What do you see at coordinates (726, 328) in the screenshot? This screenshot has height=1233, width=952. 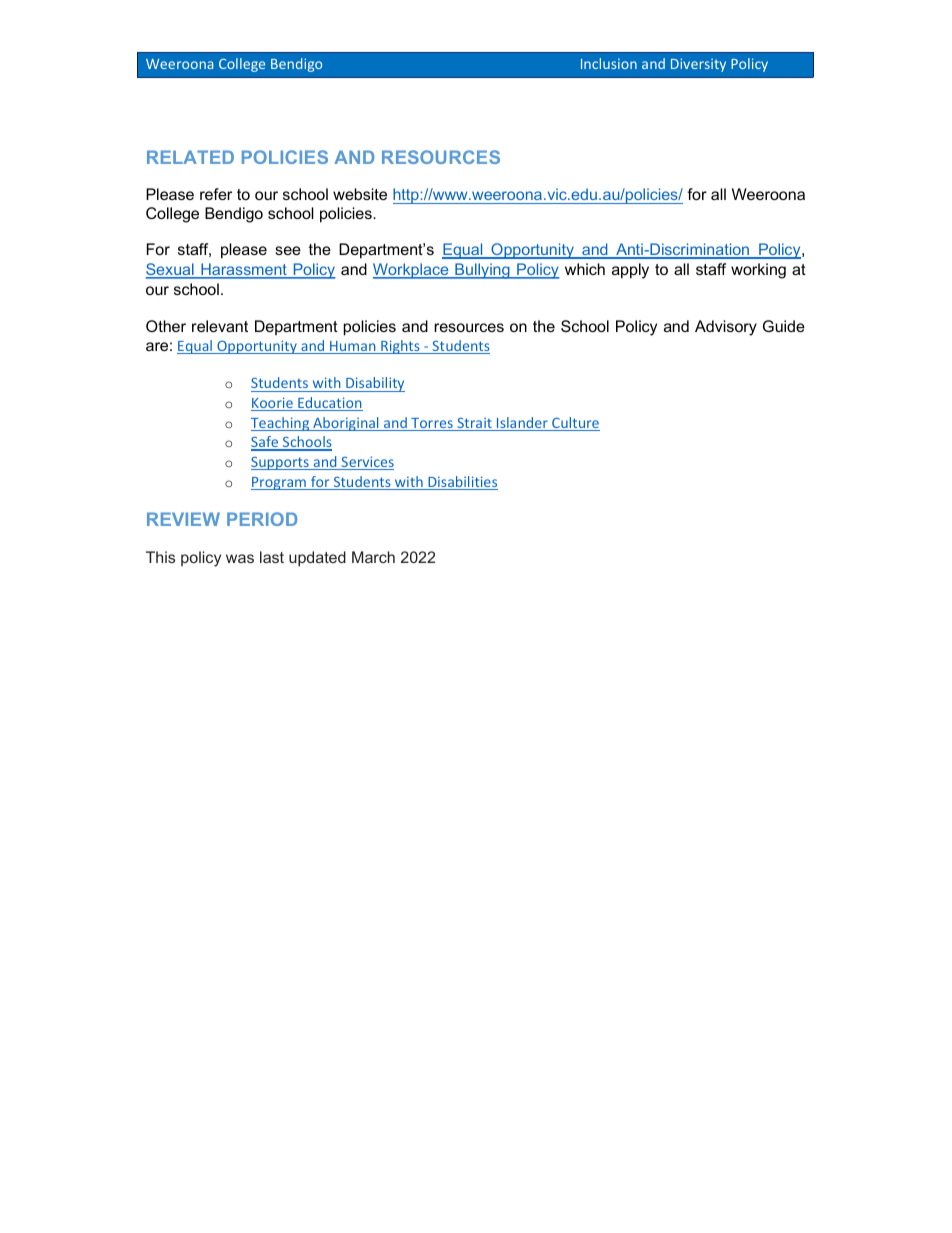 I see `Advisory` at bounding box center [726, 328].
